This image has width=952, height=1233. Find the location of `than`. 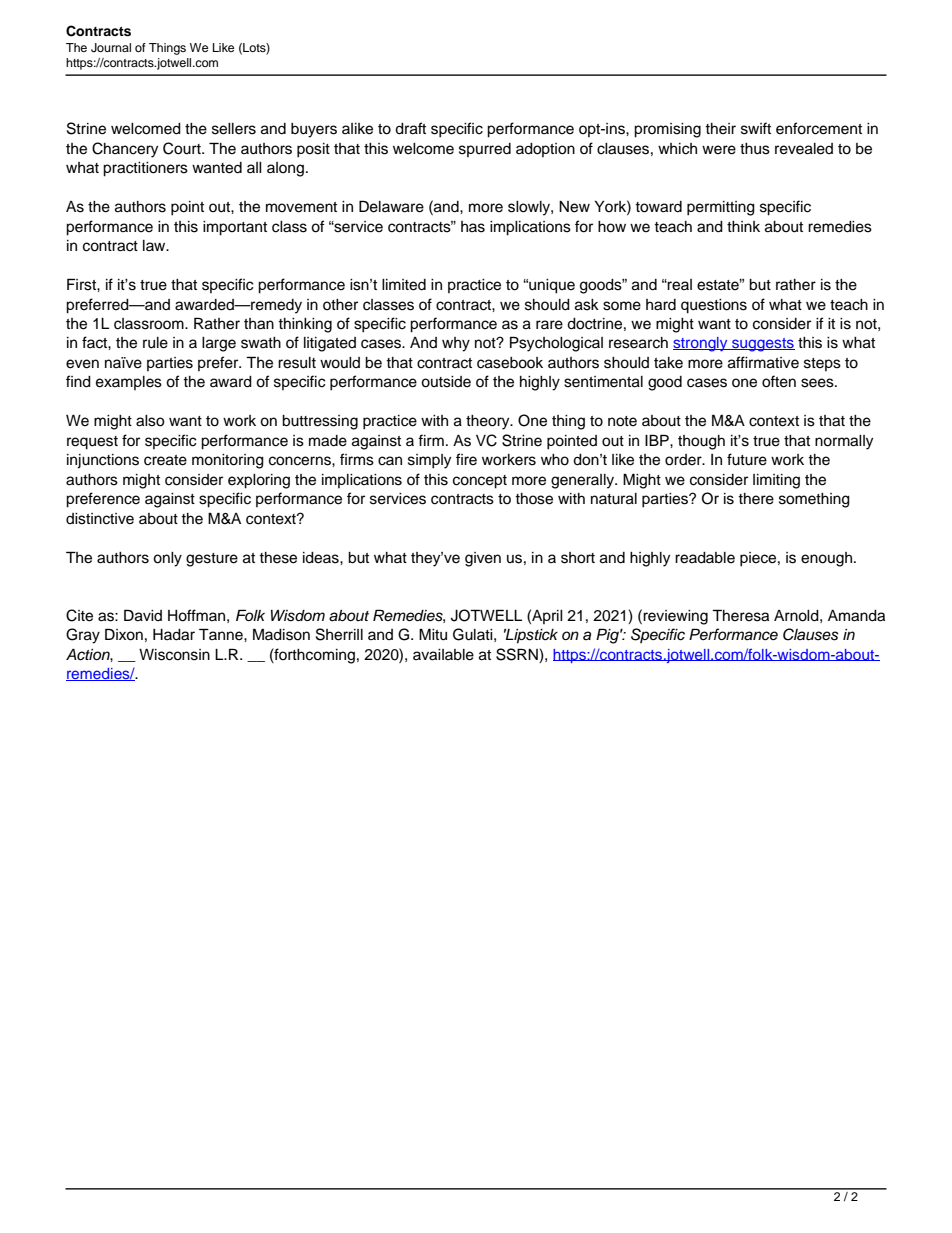

than is located at coordinates (259, 324).
